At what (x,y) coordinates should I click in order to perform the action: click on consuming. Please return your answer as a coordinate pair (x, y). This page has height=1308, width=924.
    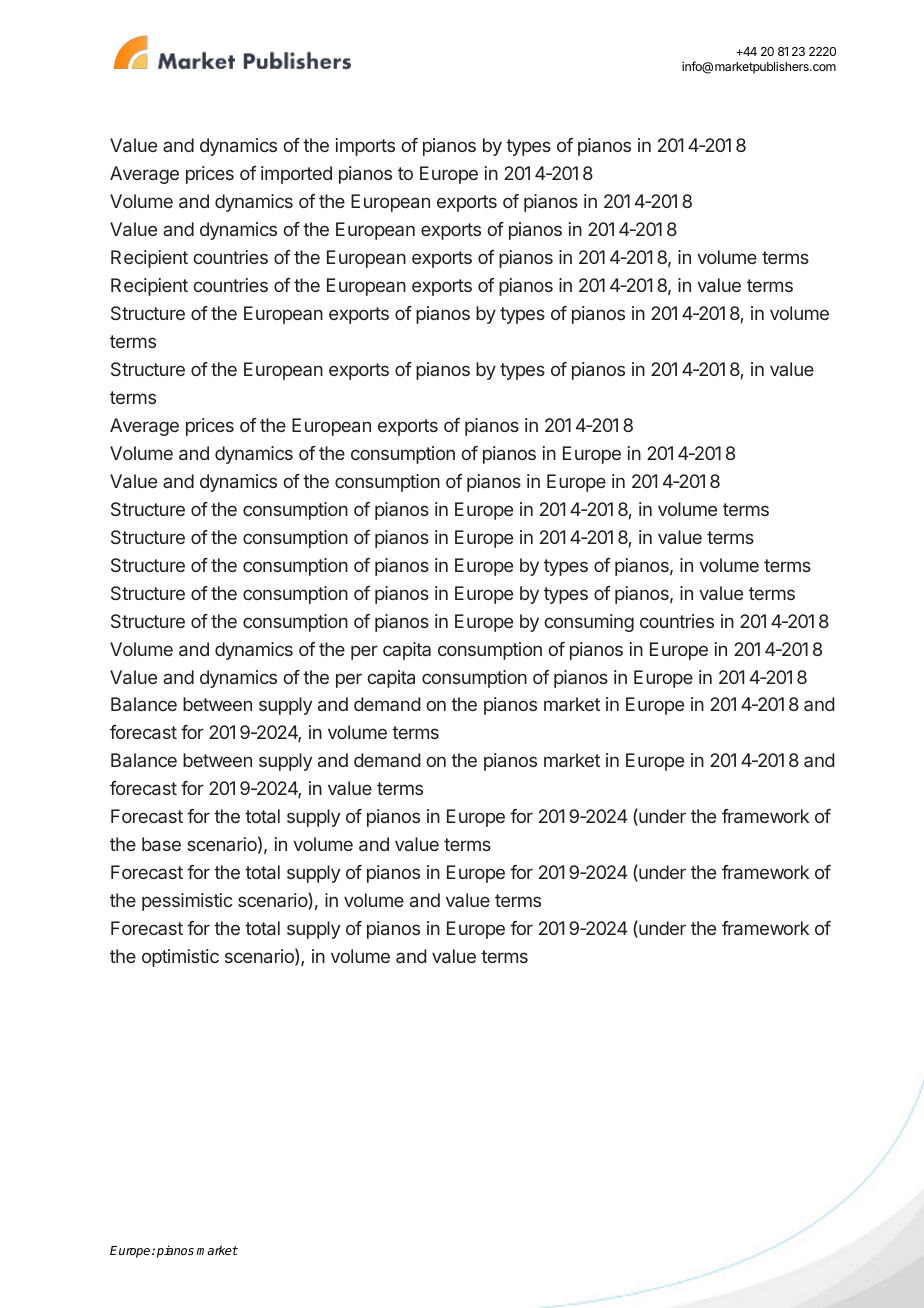
    Looking at the image, I should click on (589, 623).
